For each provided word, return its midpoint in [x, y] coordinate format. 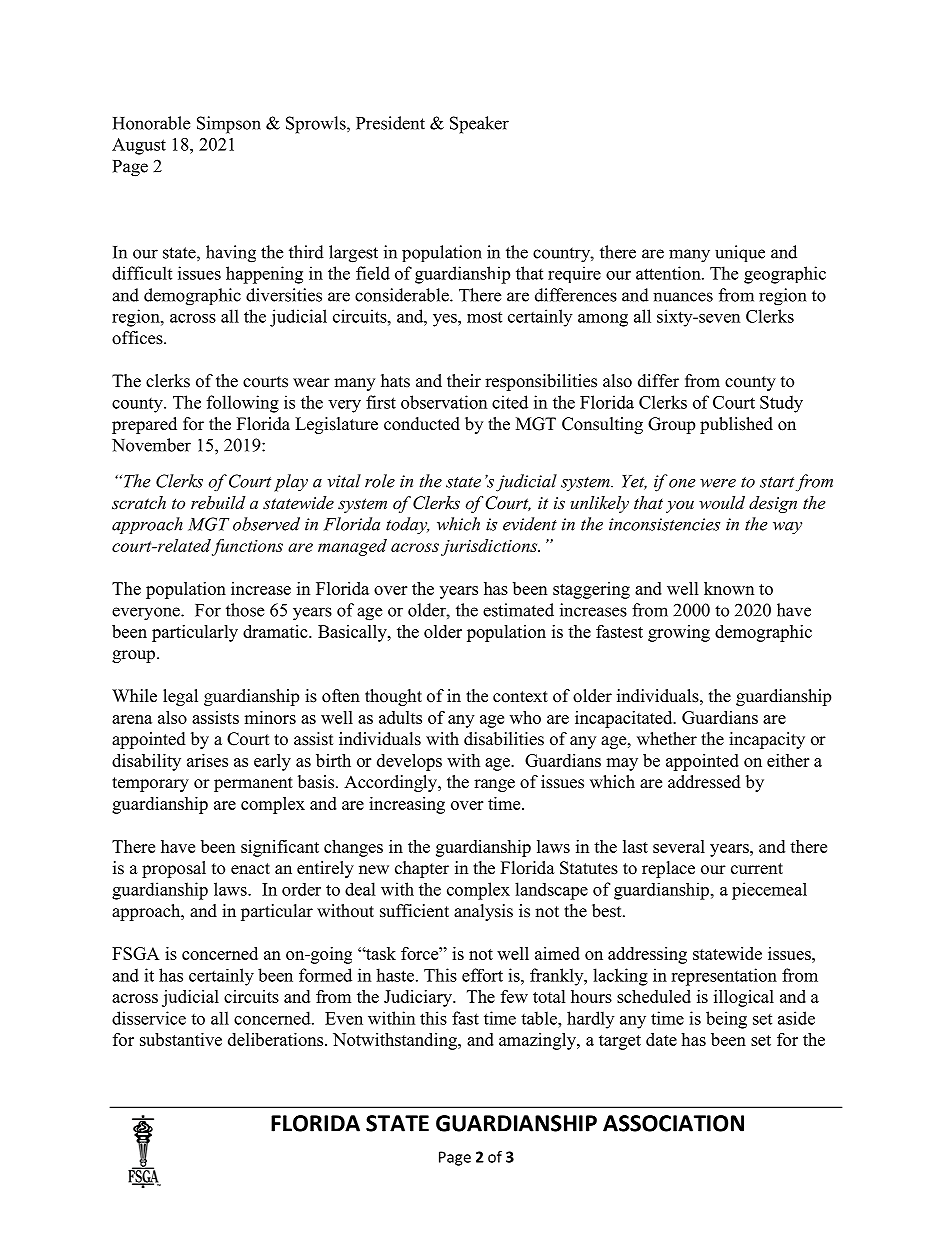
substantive [181, 1039]
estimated [518, 610]
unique [740, 253]
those [245, 610]
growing [679, 633]
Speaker [479, 125]
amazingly [538, 1041]
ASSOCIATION [673, 1123]
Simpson [229, 125]
